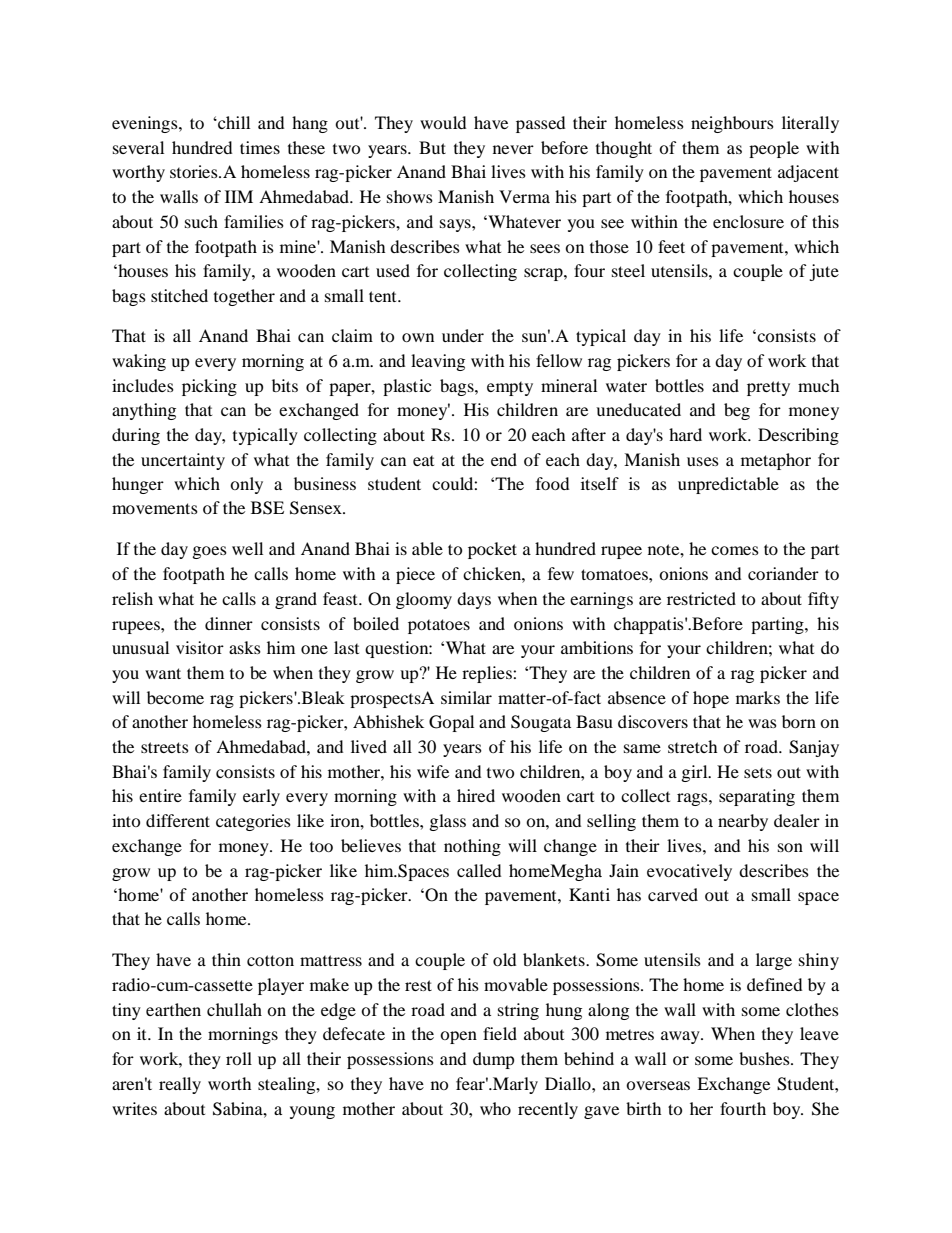  Describe the element at coordinates (774, 149) in the document. I see `people` at that location.
